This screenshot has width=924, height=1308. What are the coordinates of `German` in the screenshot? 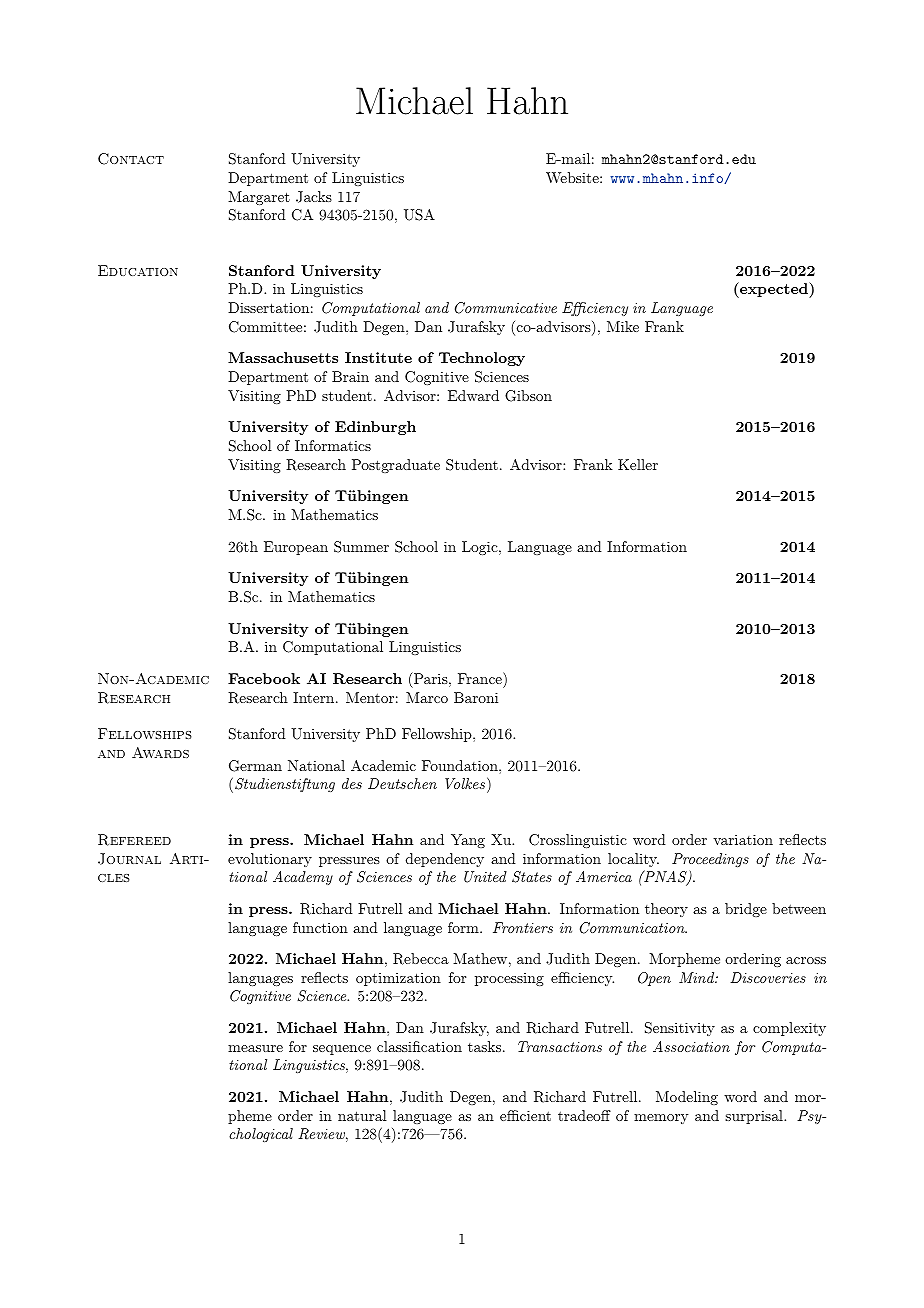 It's located at (255, 766).
